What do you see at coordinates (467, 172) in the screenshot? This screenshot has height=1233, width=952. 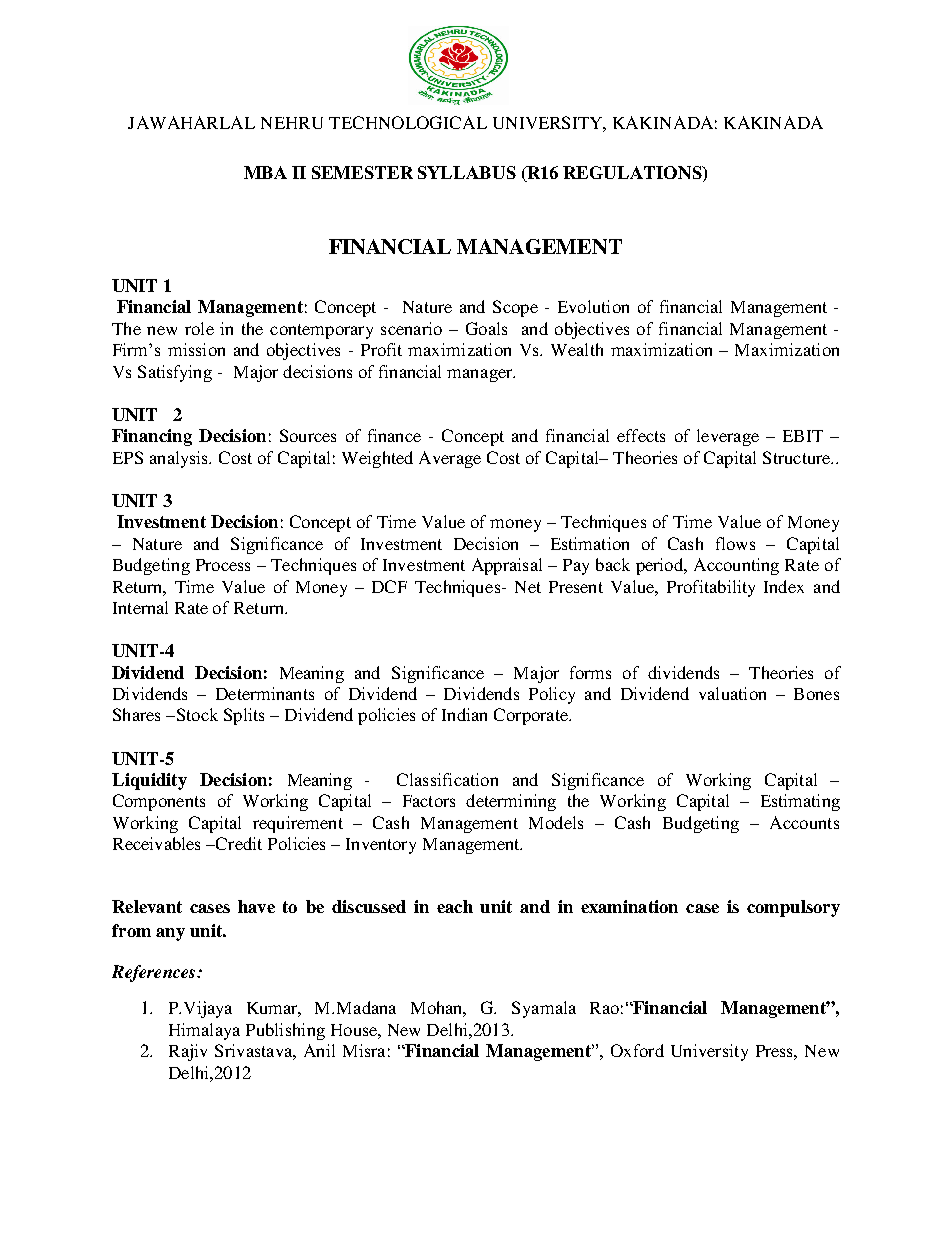 I see `SYLLABUS` at bounding box center [467, 172].
